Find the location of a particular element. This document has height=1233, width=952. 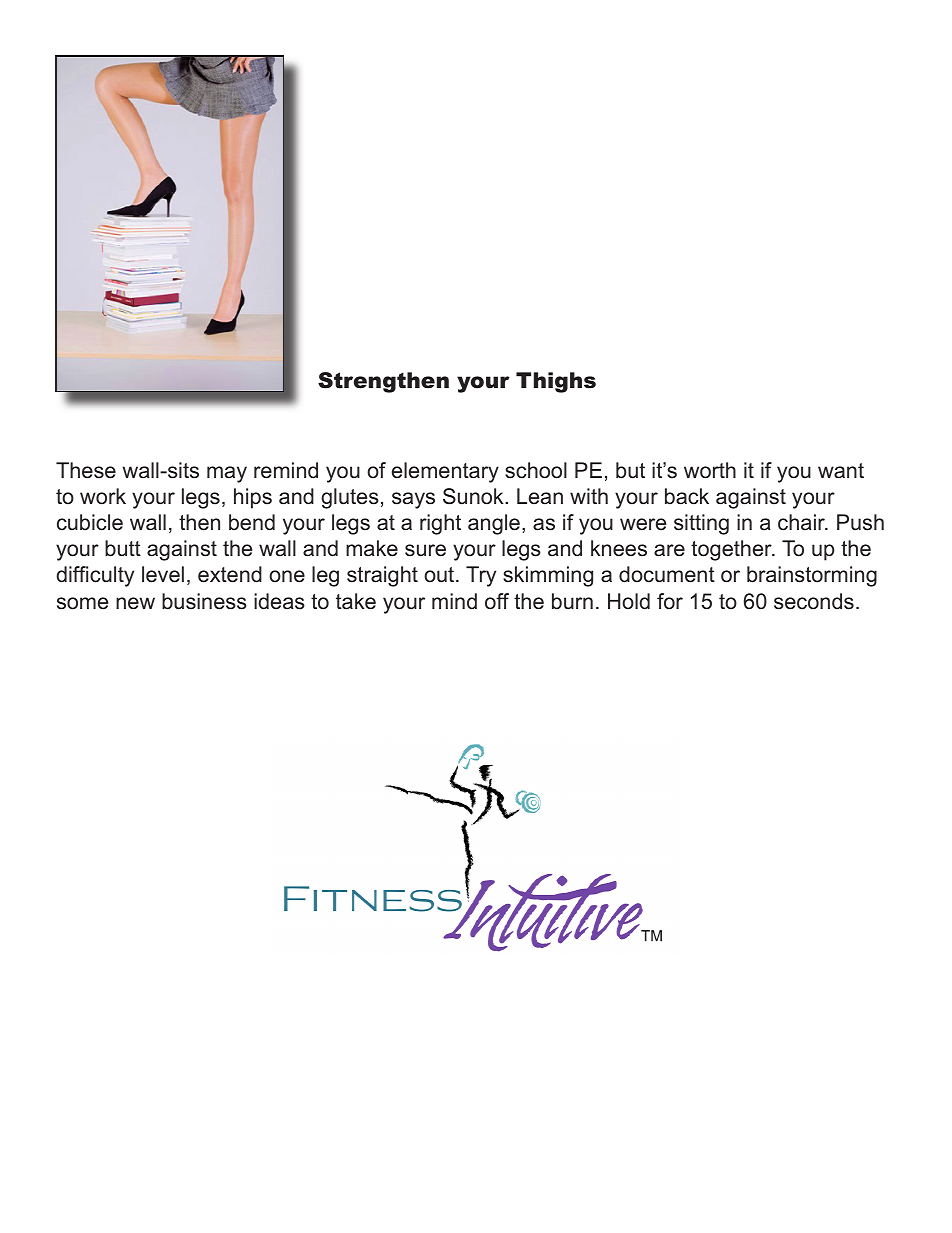

seconds is located at coordinates (814, 601).
